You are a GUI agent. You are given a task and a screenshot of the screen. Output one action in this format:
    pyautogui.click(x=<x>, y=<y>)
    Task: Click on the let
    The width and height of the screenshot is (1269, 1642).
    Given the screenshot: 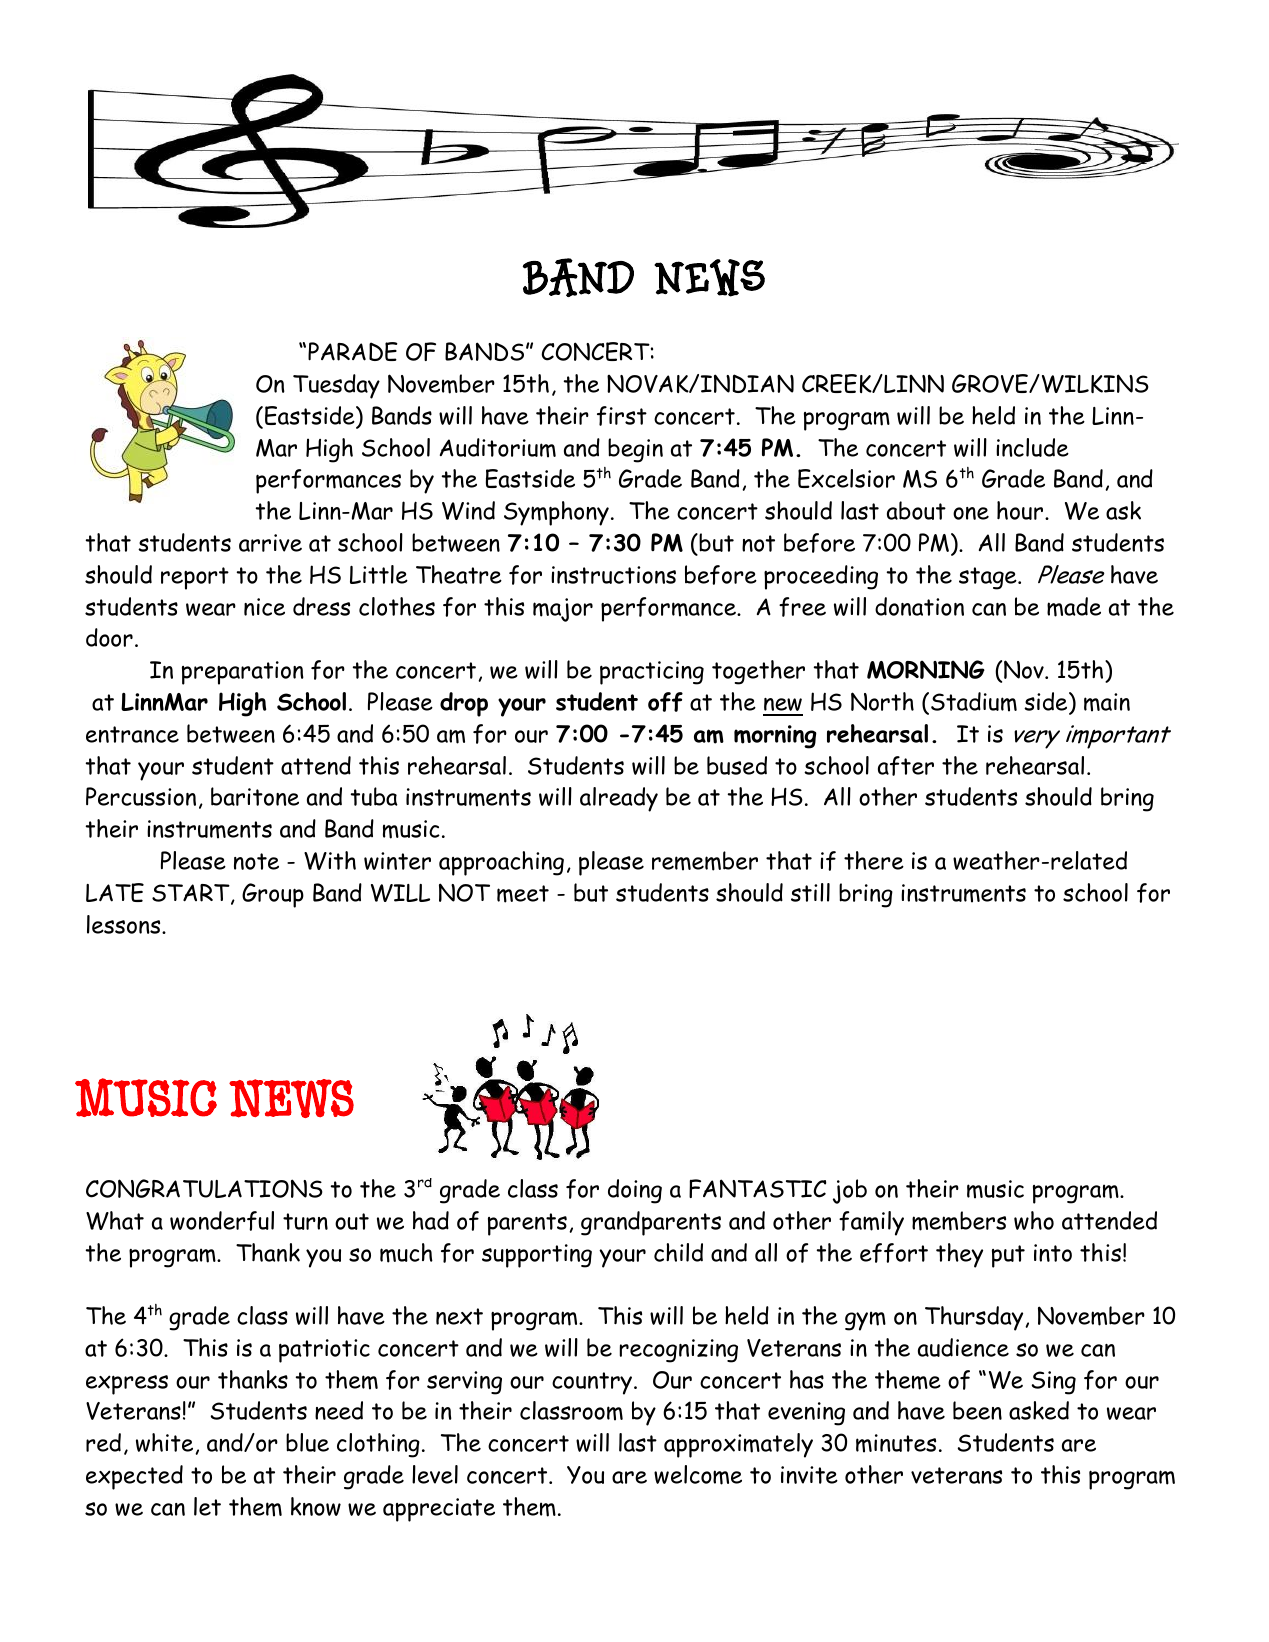 What is the action you would take?
    pyautogui.click(x=207, y=1506)
